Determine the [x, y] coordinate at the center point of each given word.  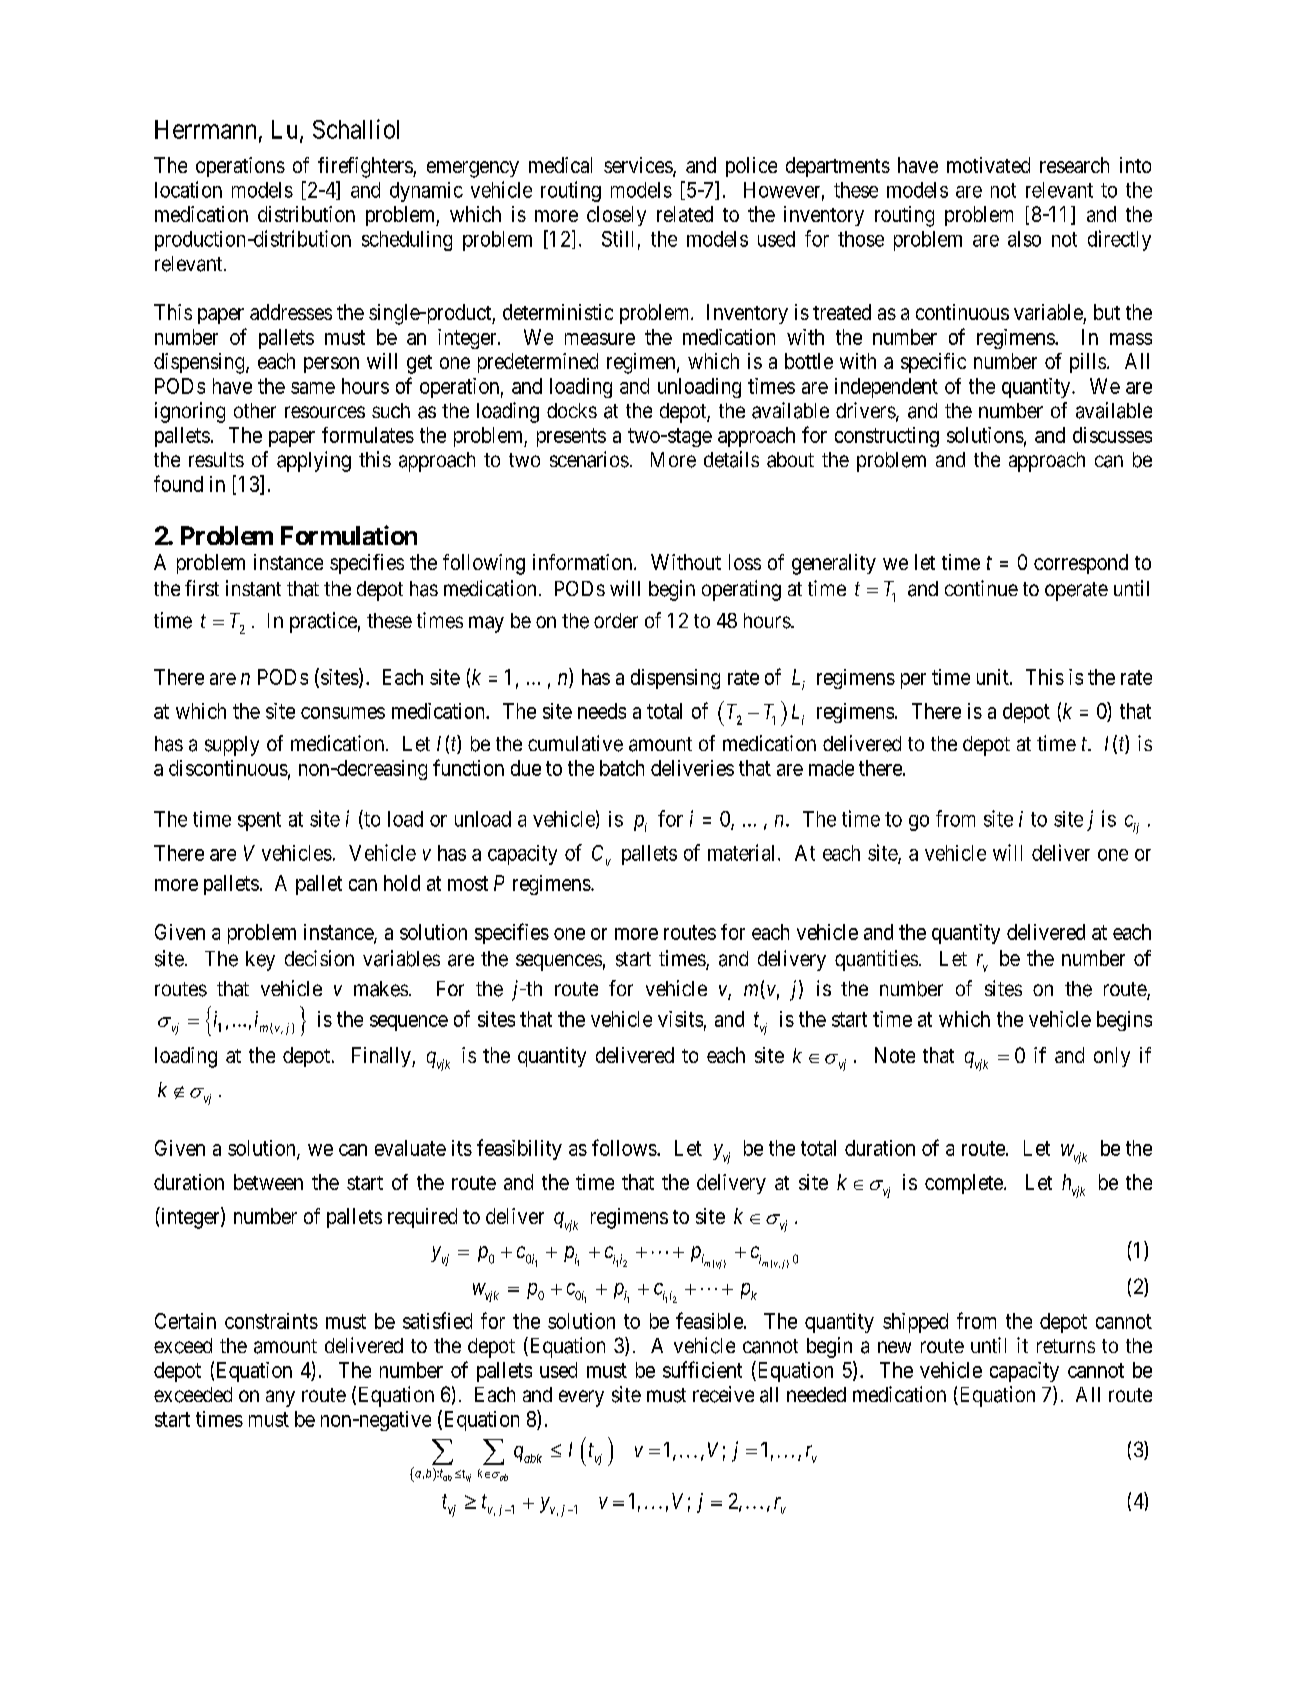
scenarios [589, 459]
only [1112, 1057]
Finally [382, 1057]
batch [622, 768]
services [639, 166]
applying [314, 461]
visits [680, 1019]
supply [232, 746]
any [280, 1398]
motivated [988, 165]
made [831, 768]
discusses [1112, 435]
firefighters [366, 167]
